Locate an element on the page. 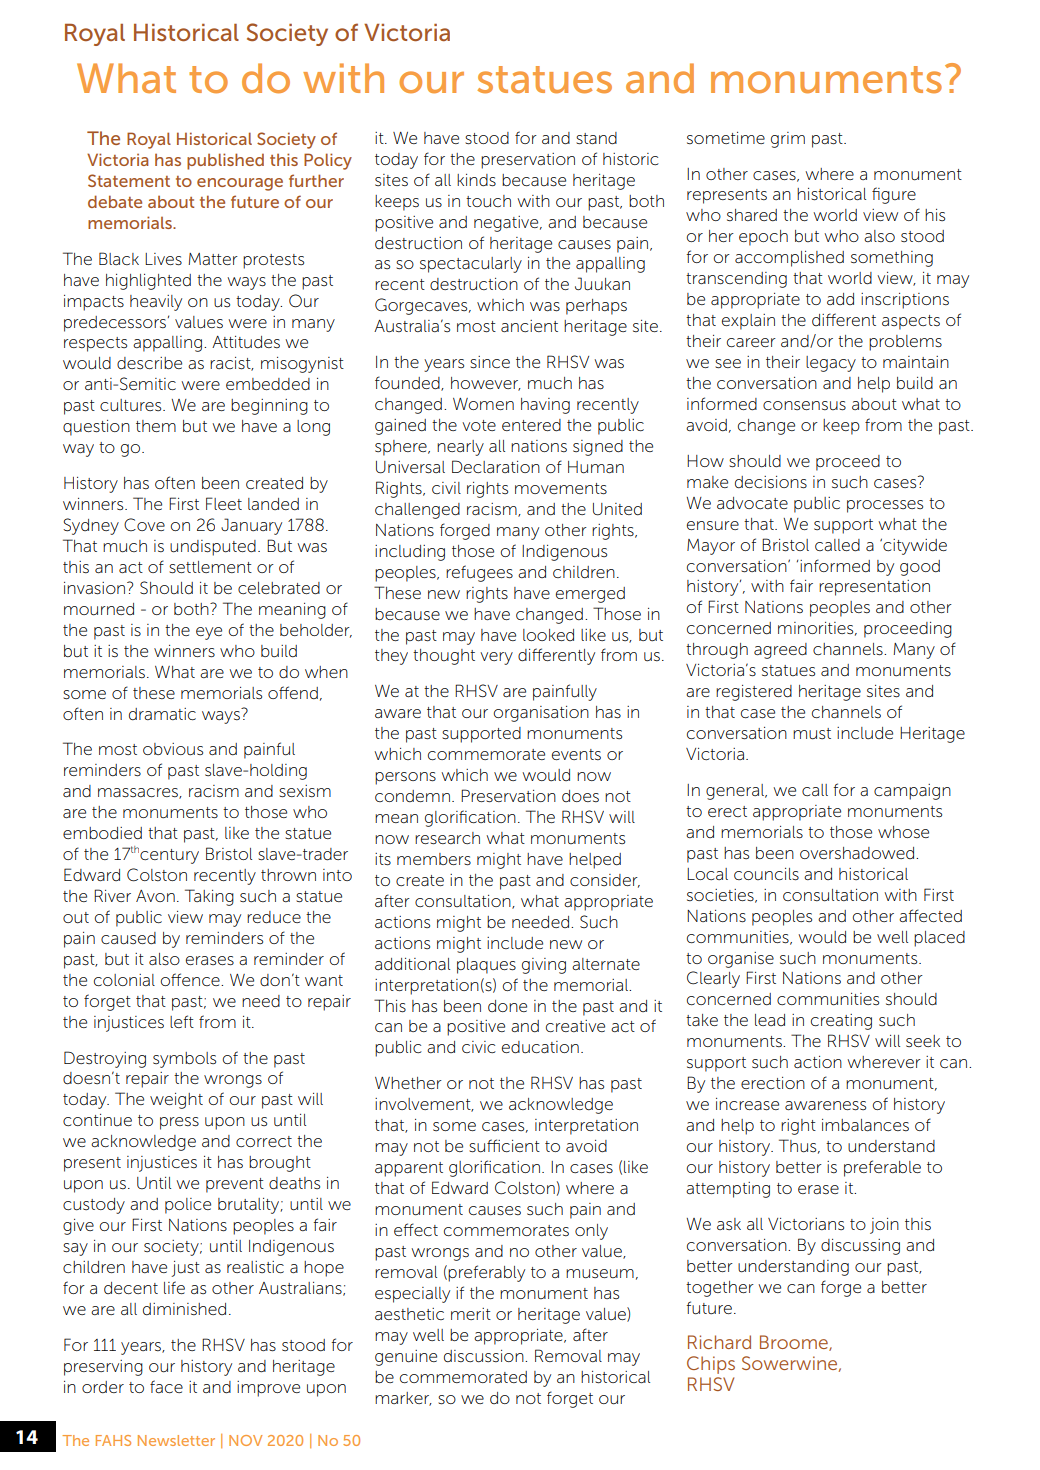 This image has width=1040, height=1470. processes is located at coordinates (885, 506).
